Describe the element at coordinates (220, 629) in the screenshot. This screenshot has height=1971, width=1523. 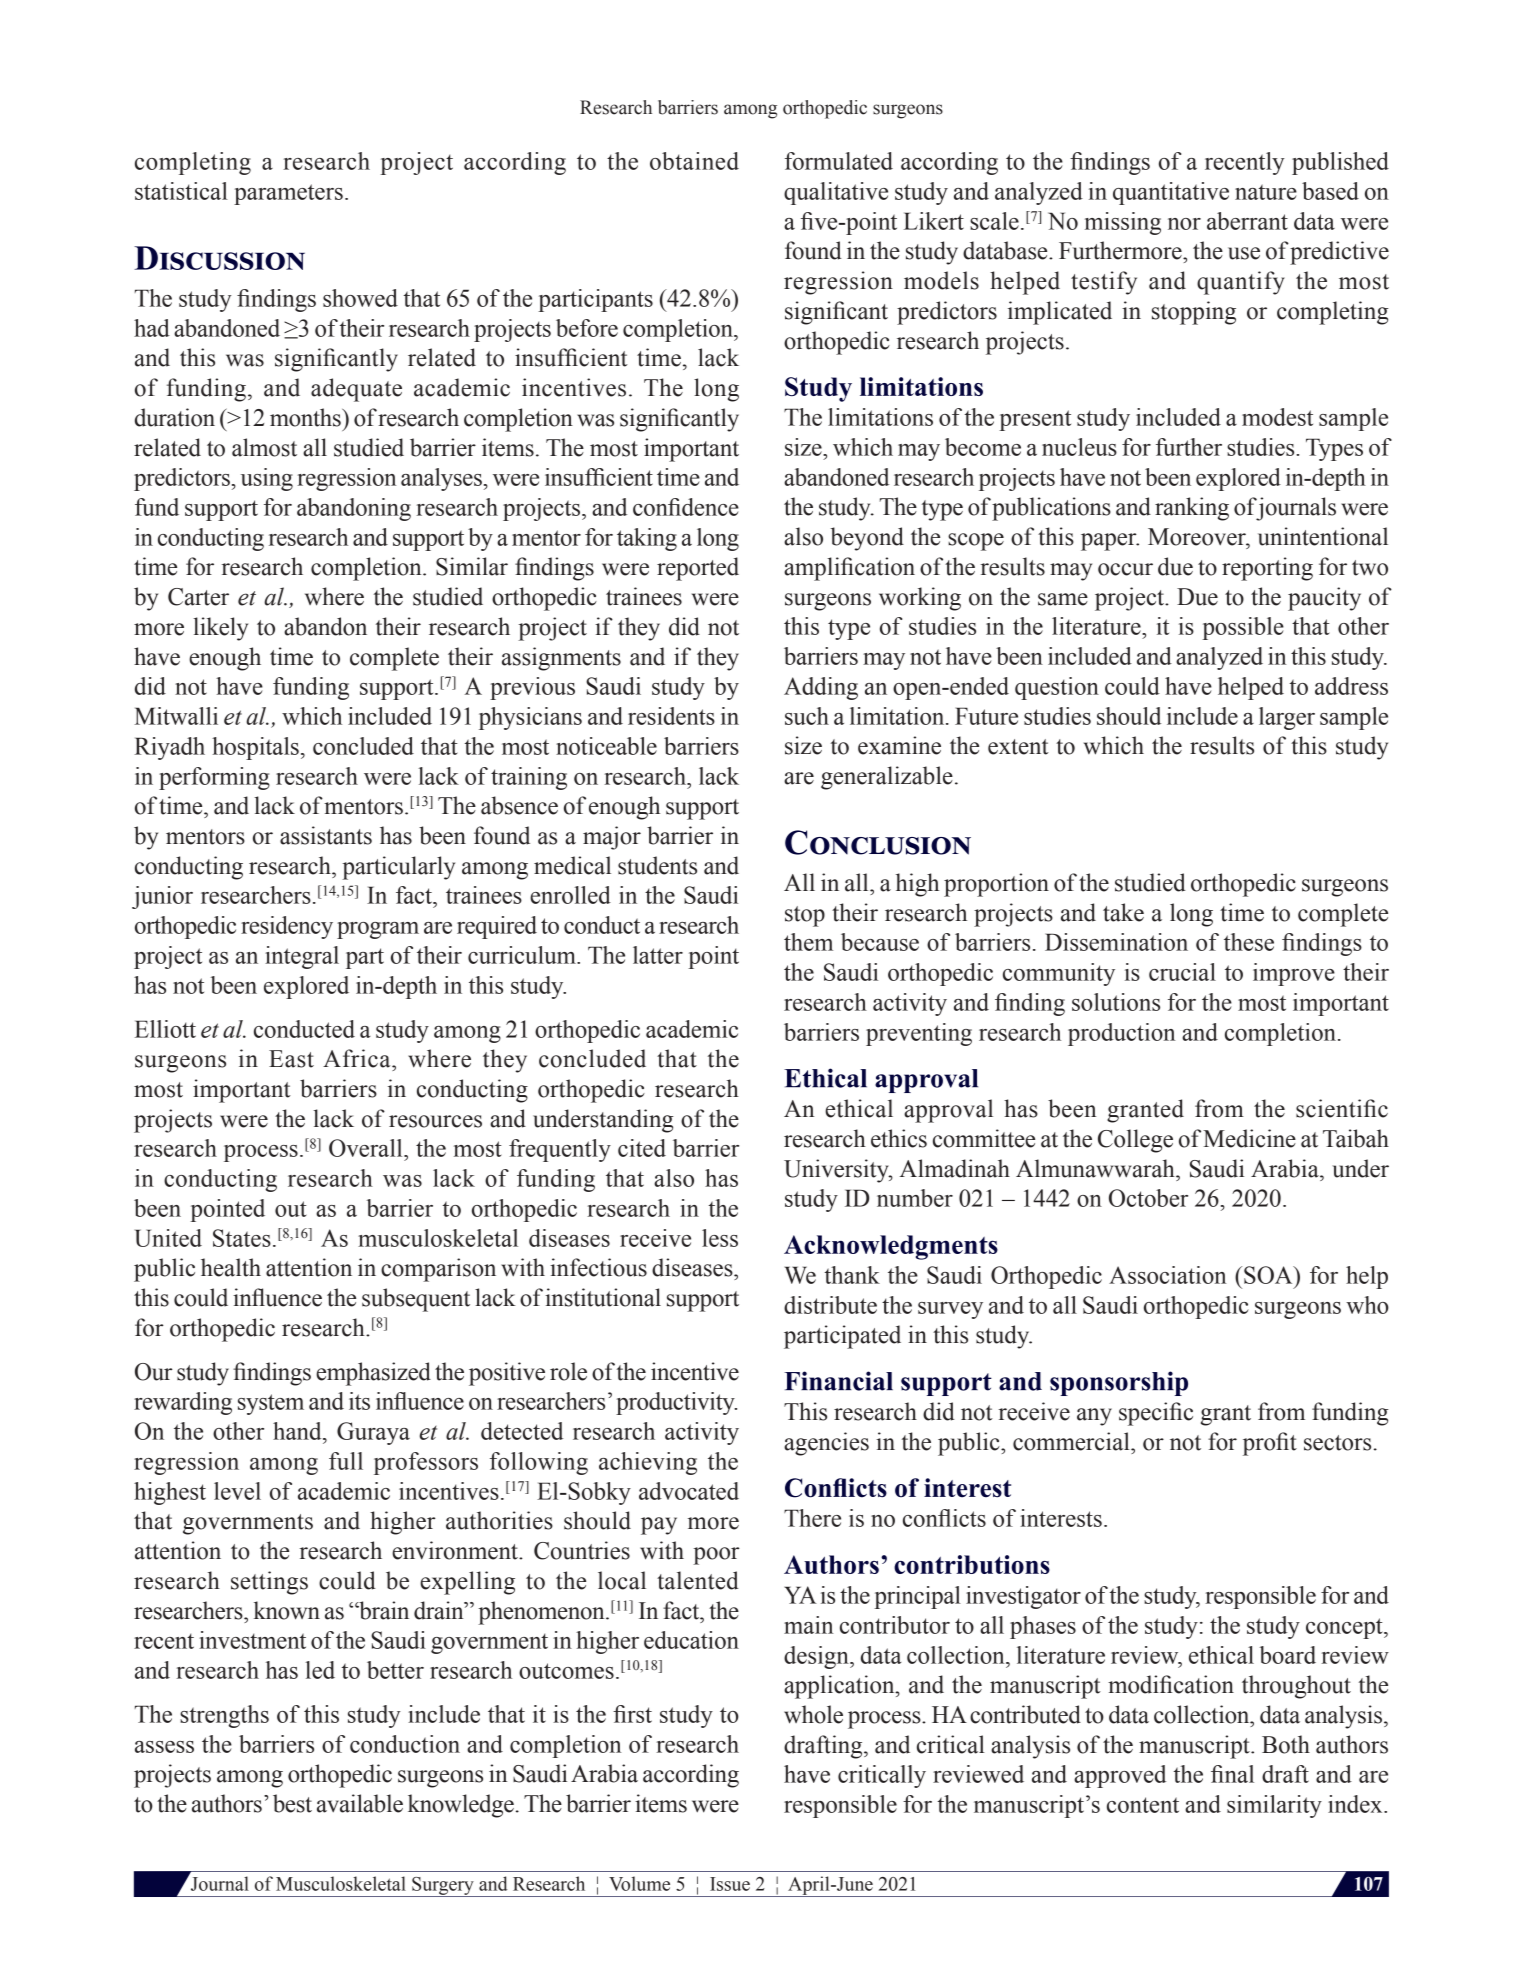
I see `likely` at that location.
